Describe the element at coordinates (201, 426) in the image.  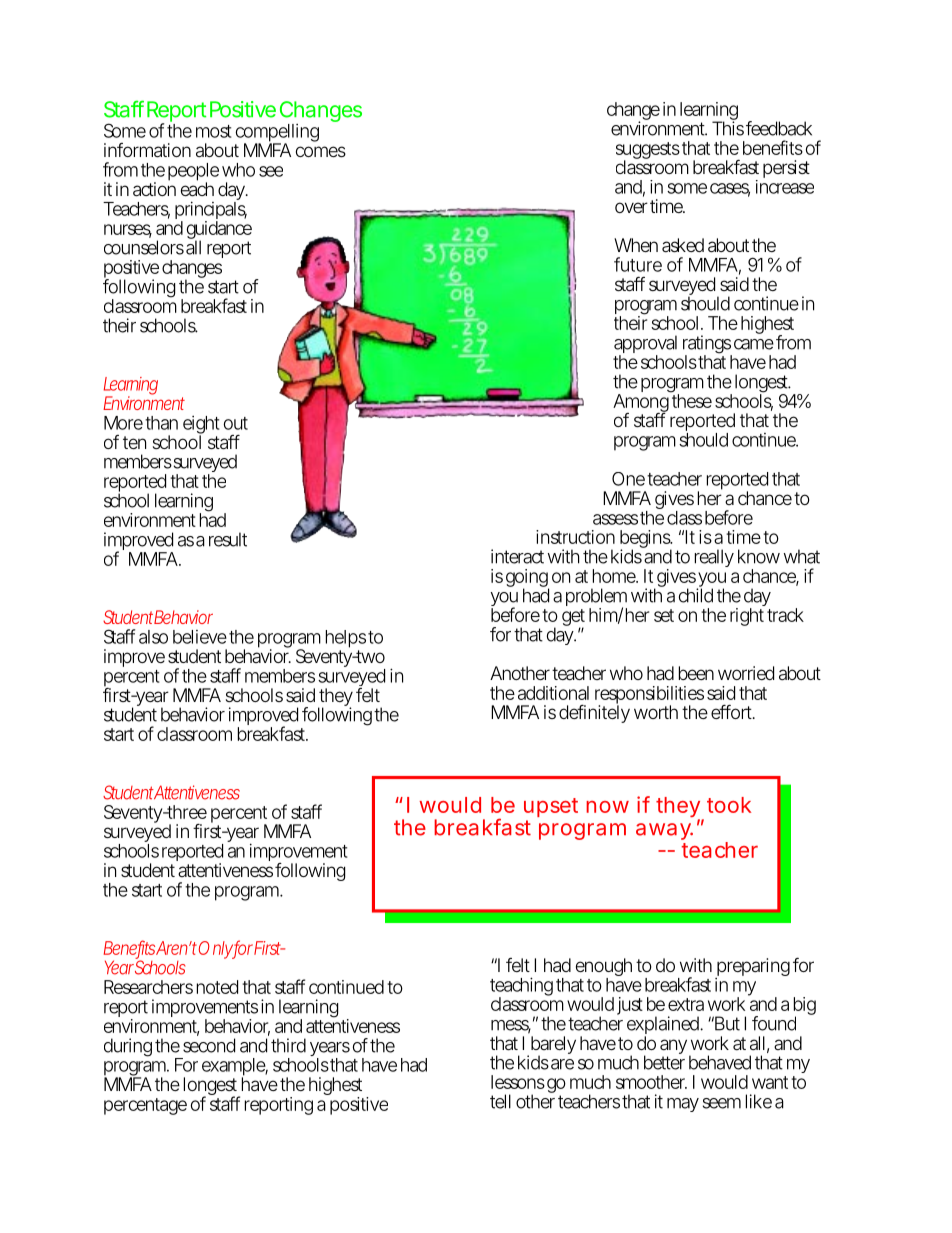
I see `eight` at that location.
